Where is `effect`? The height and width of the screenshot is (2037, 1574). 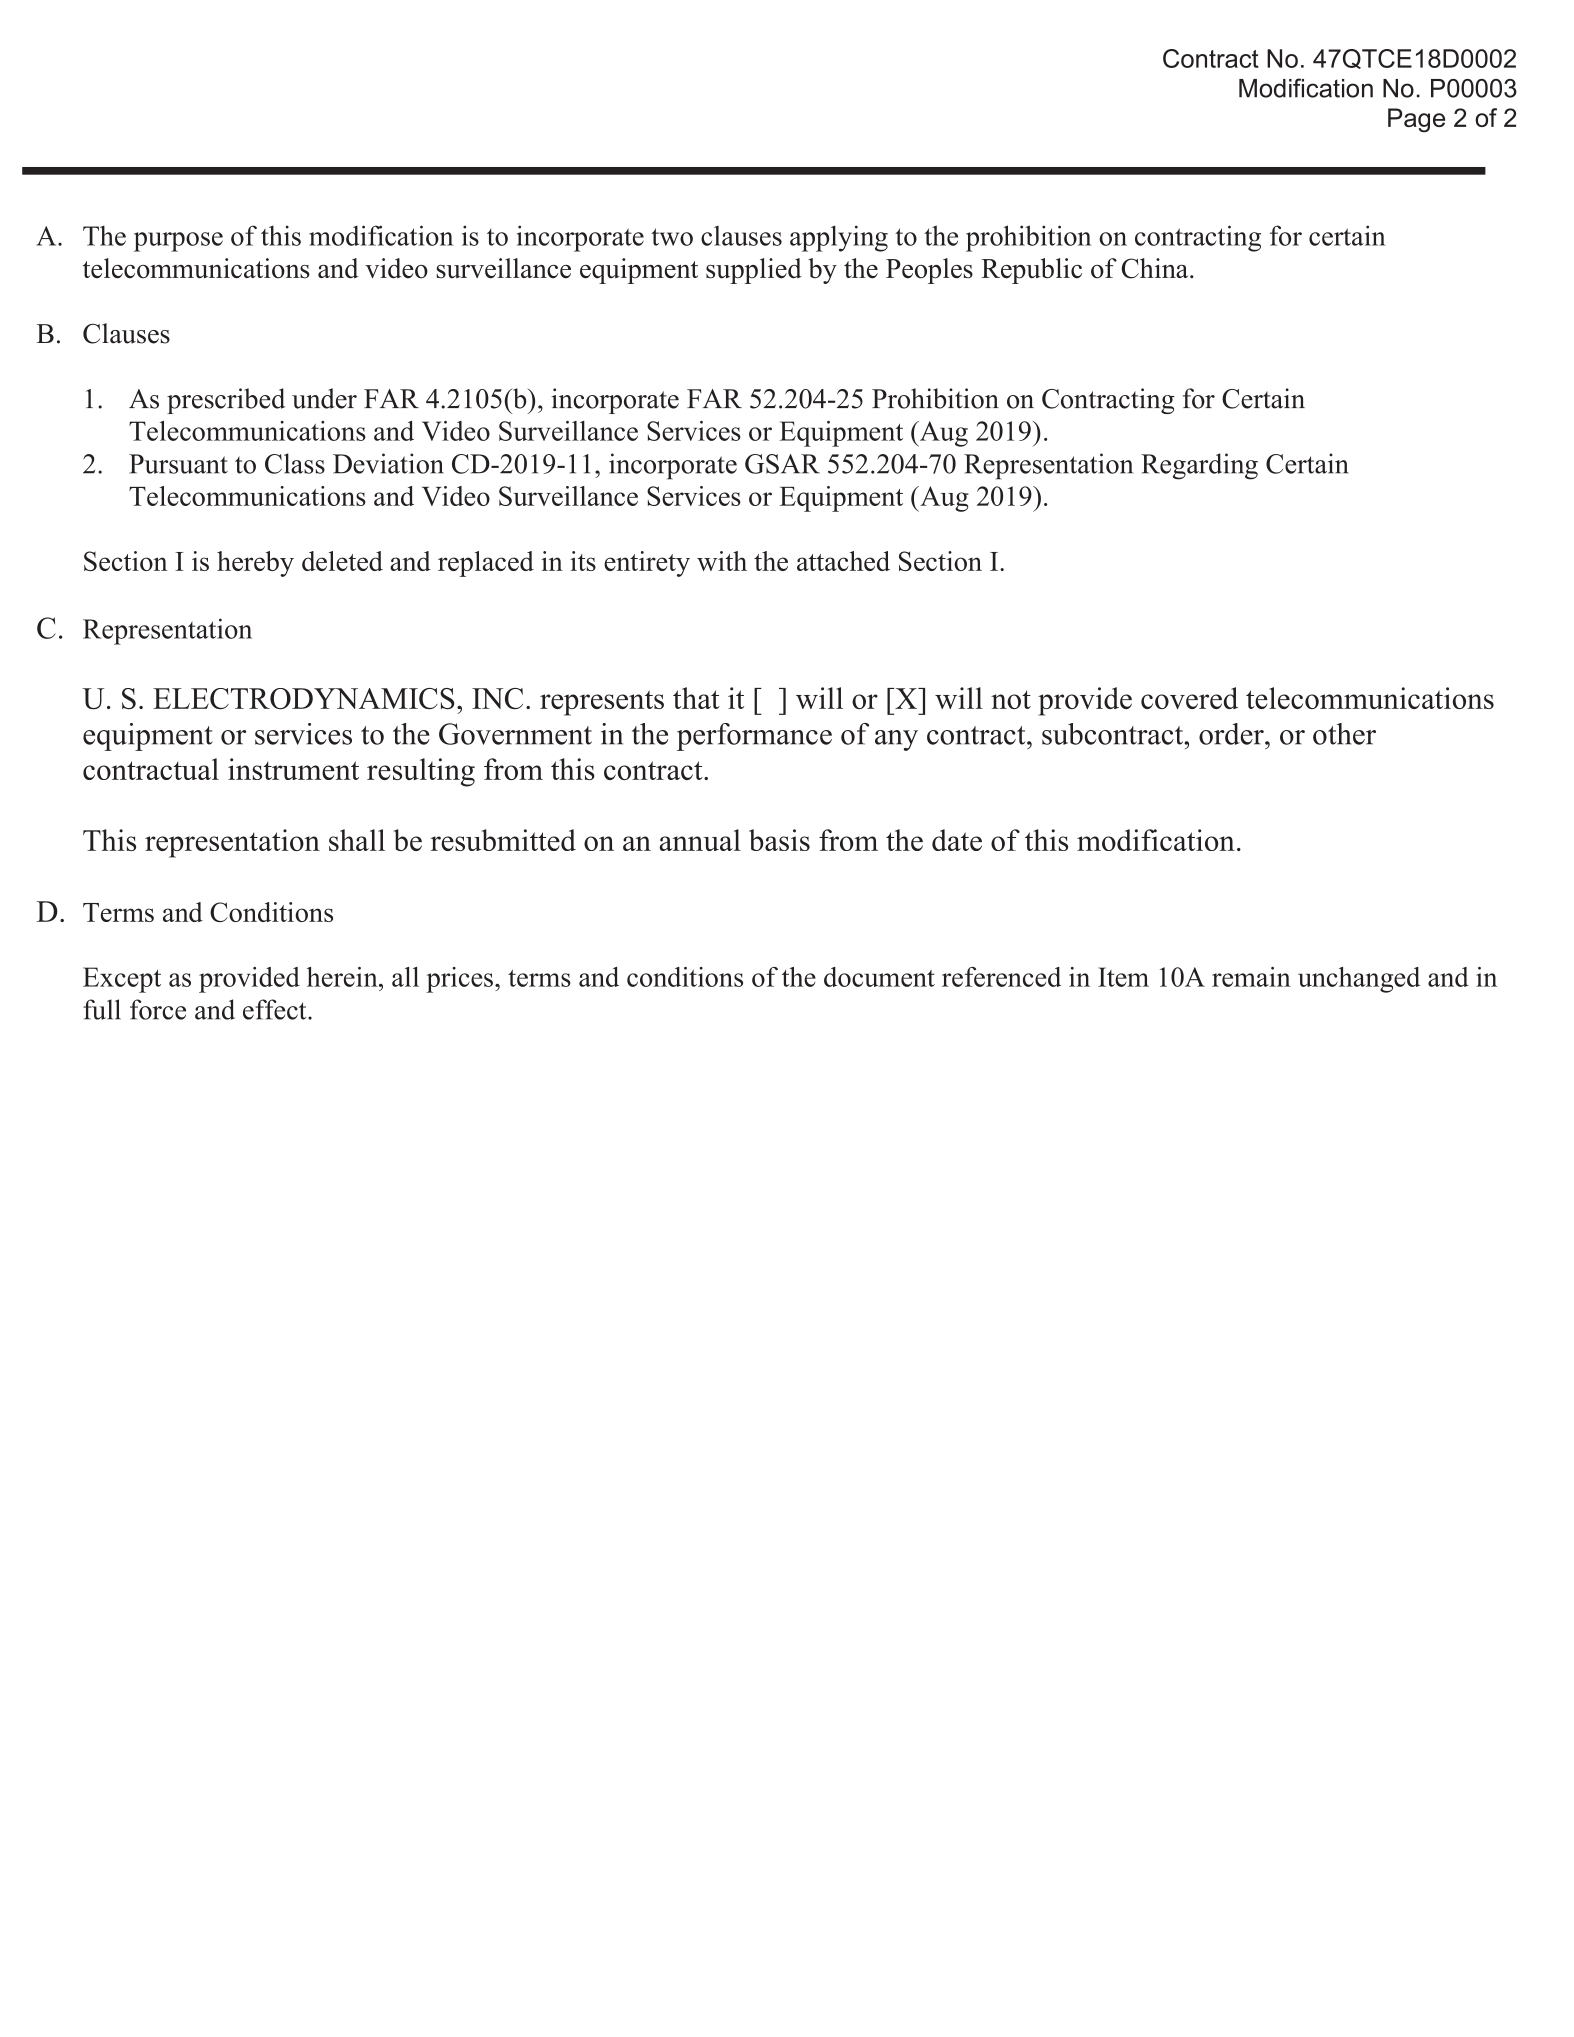
effect is located at coordinates (276, 1009).
